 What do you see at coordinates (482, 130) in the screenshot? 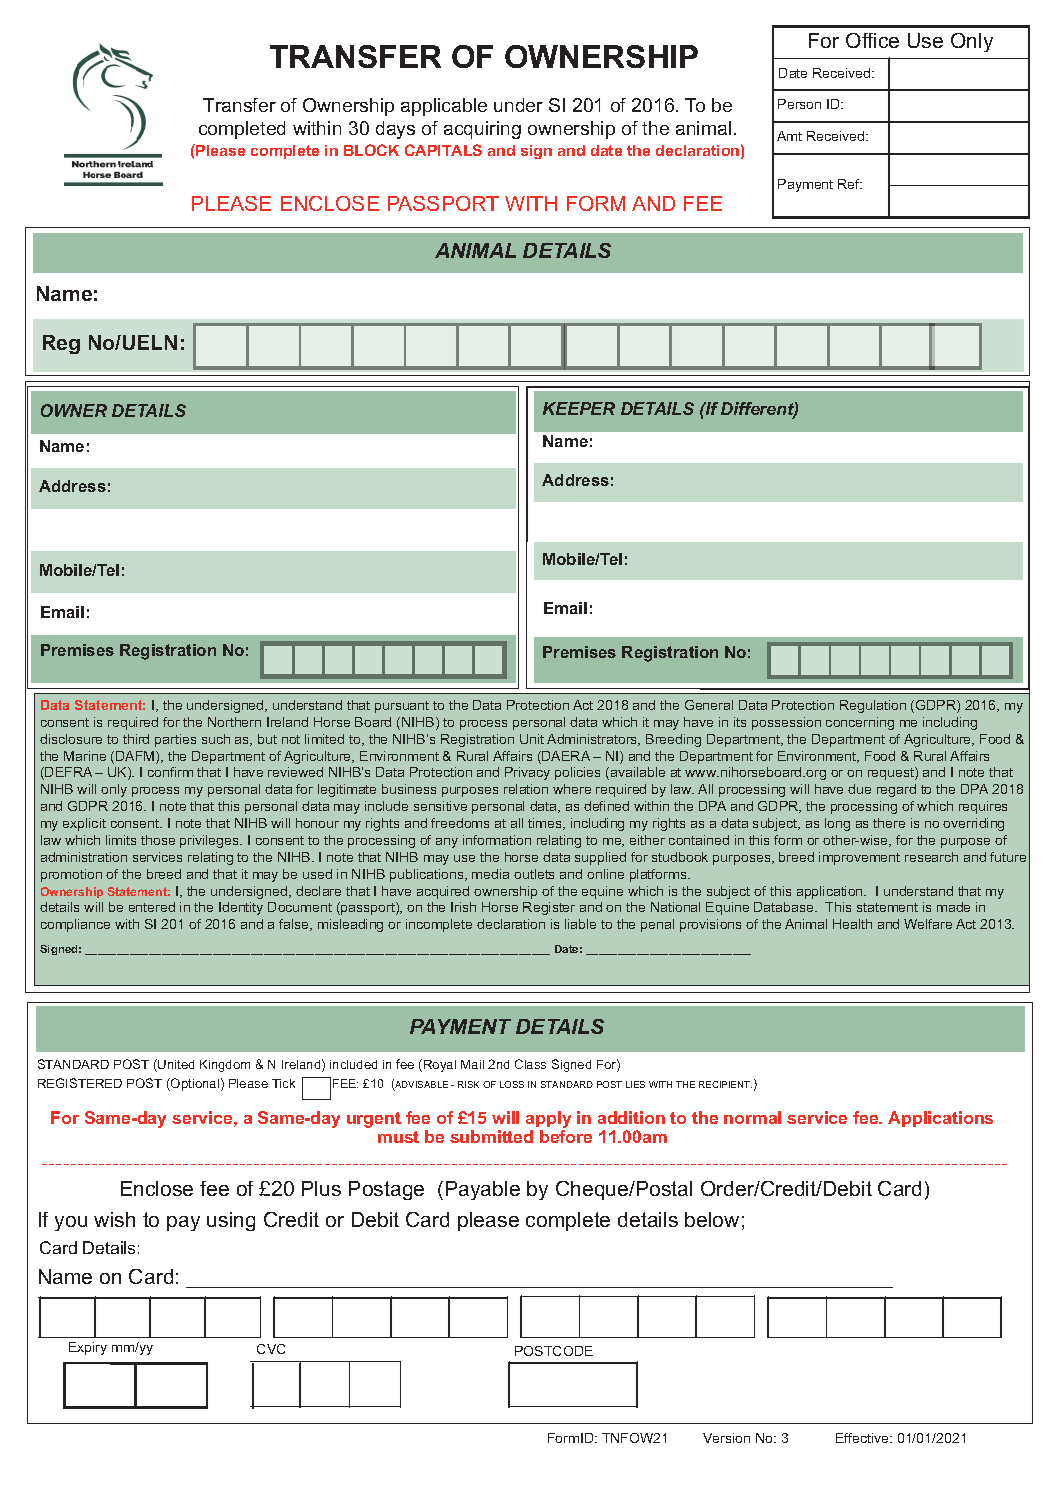
I see `acquiring` at bounding box center [482, 130].
